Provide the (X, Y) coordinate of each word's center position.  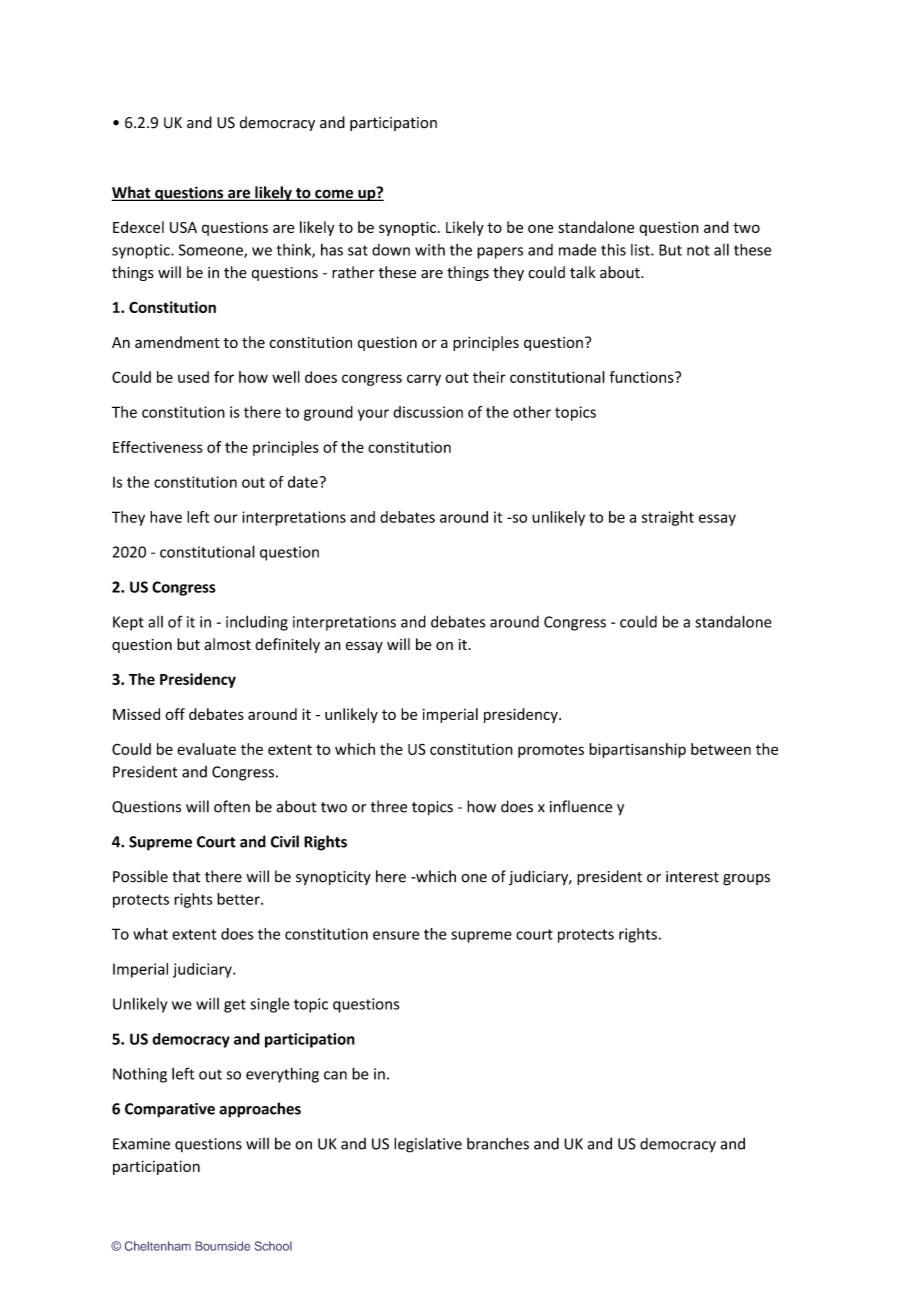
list (641, 250)
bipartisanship (637, 750)
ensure (396, 935)
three (389, 806)
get (235, 1006)
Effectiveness (158, 447)
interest (692, 877)
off (175, 714)
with (430, 250)
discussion (428, 412)
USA (183, 227)
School (273, 1246)
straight (668, 518)
